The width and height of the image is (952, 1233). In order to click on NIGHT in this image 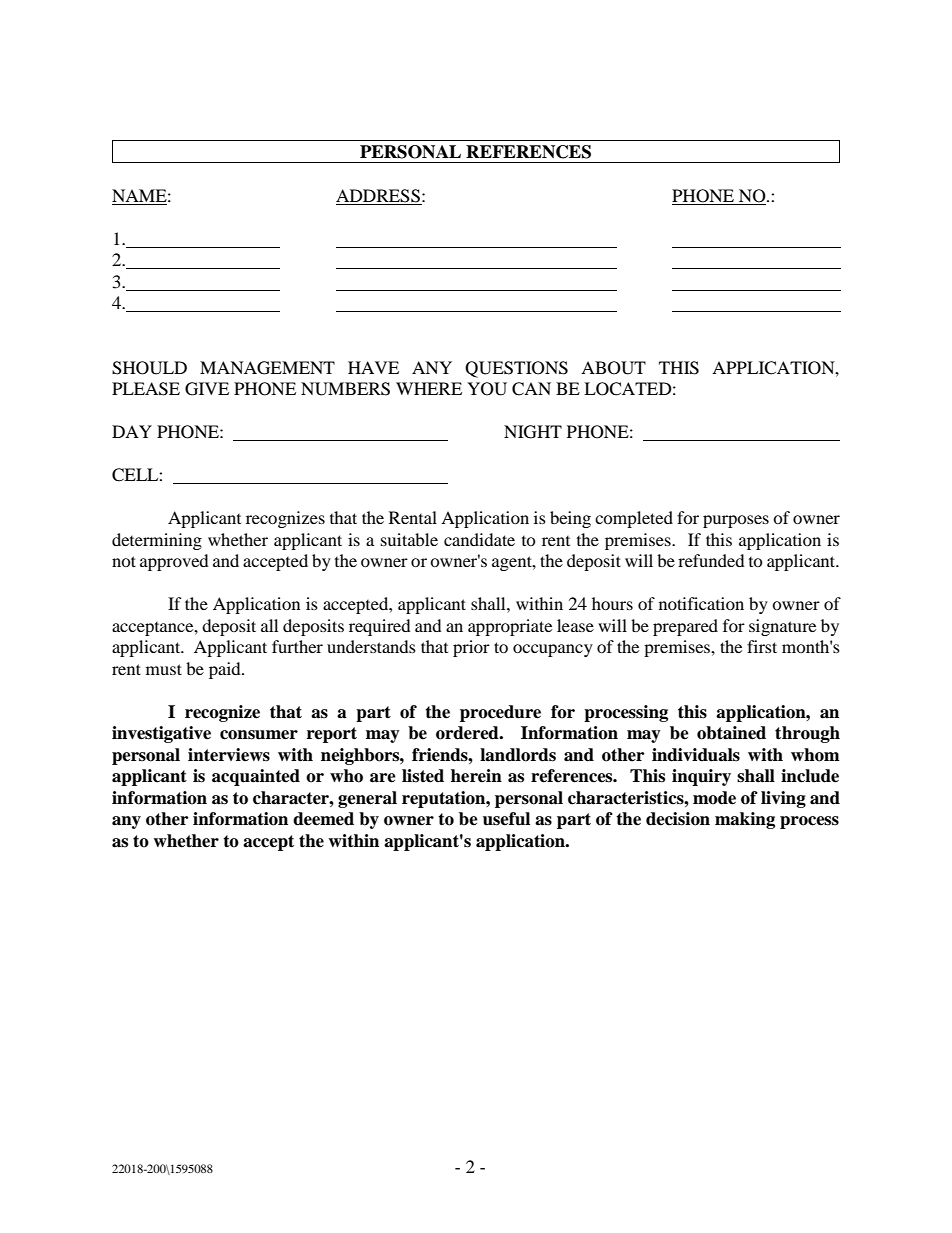, I will do `click(533, 432)`.
